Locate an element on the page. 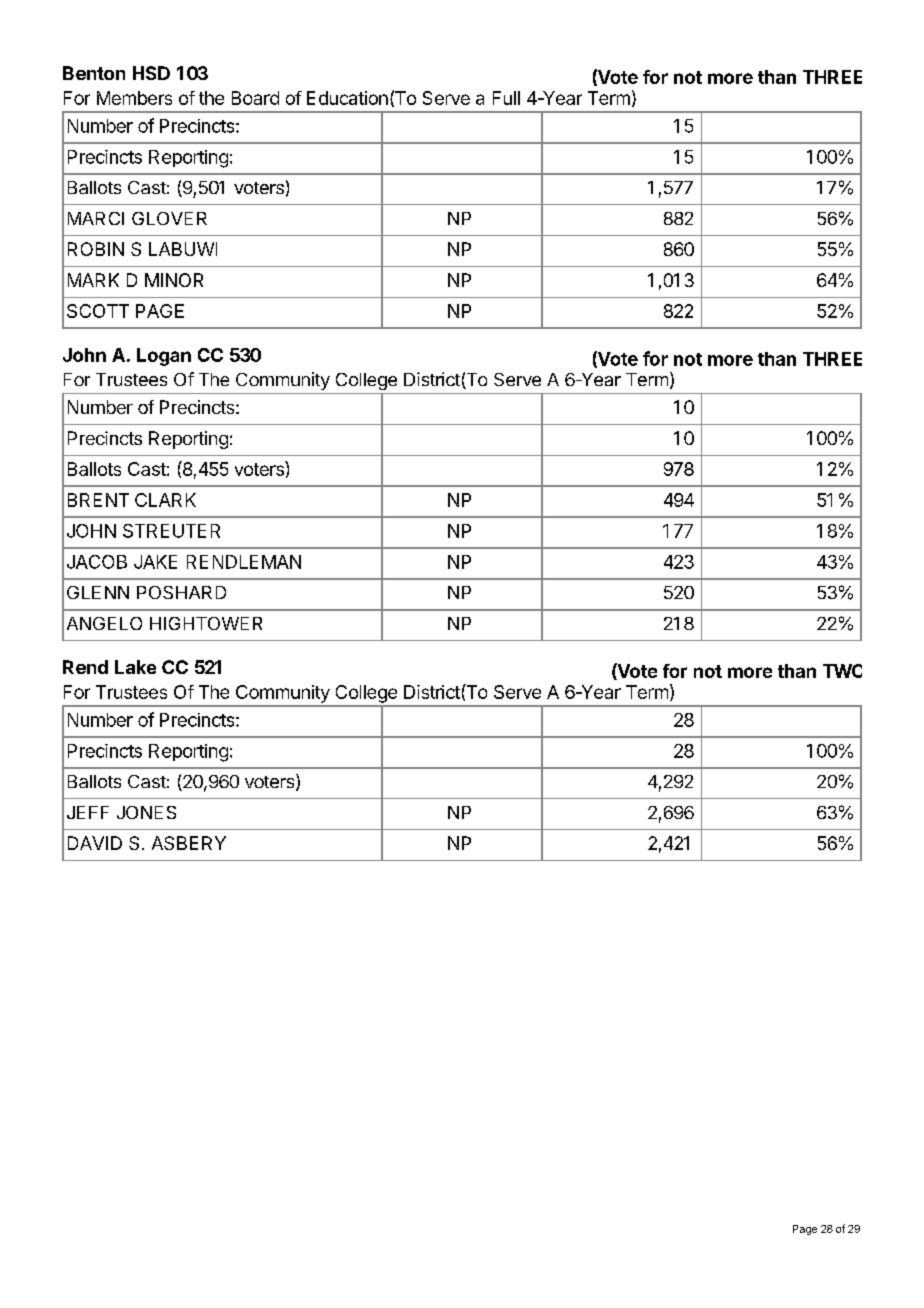  TWO is located at coordinates (842, 671).
